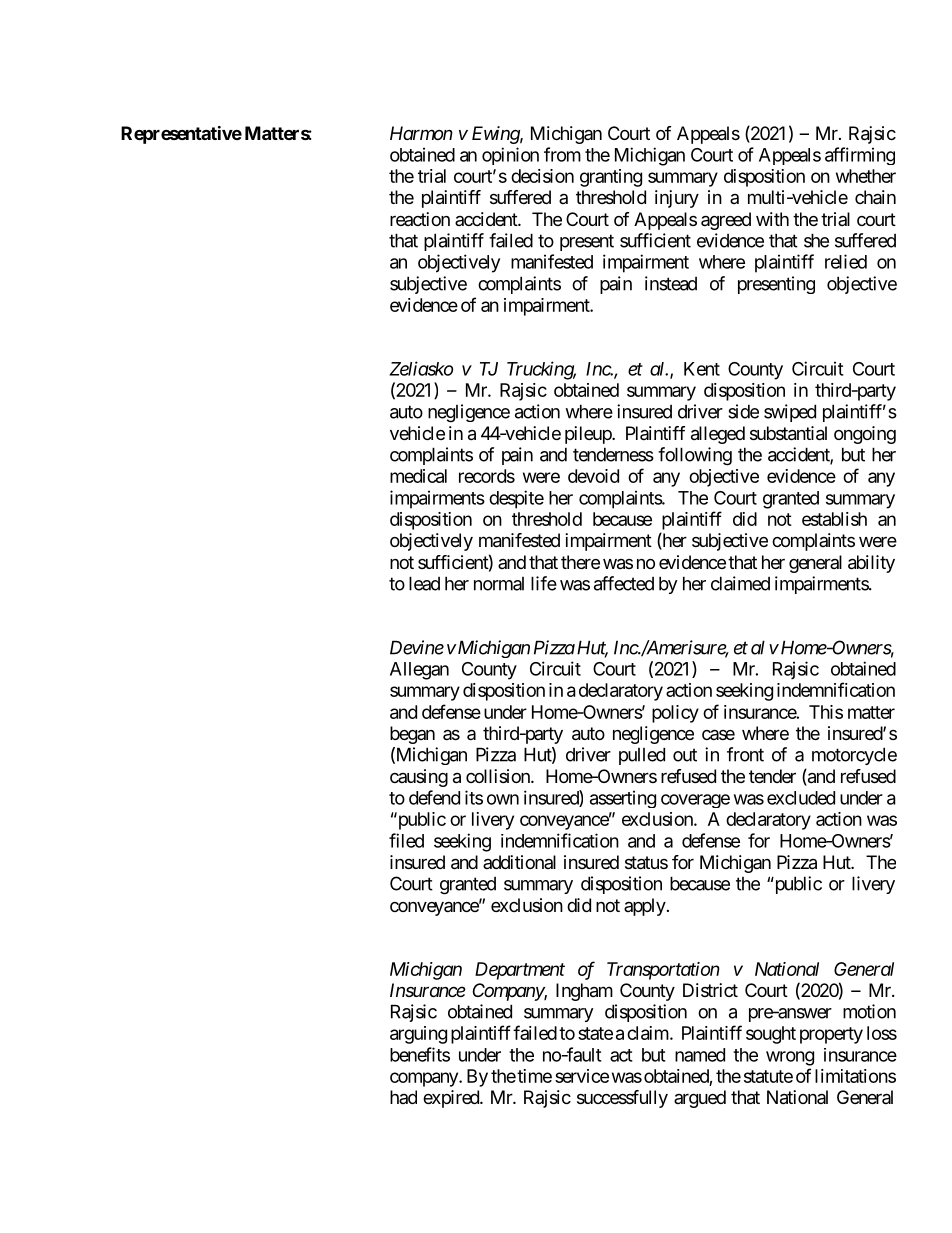 The width and height of the screenshot is (952, 1233). What do you see at coordinates (860, 156) in the screenshot?
I see `affirming` at bounding box center [860, 156].
